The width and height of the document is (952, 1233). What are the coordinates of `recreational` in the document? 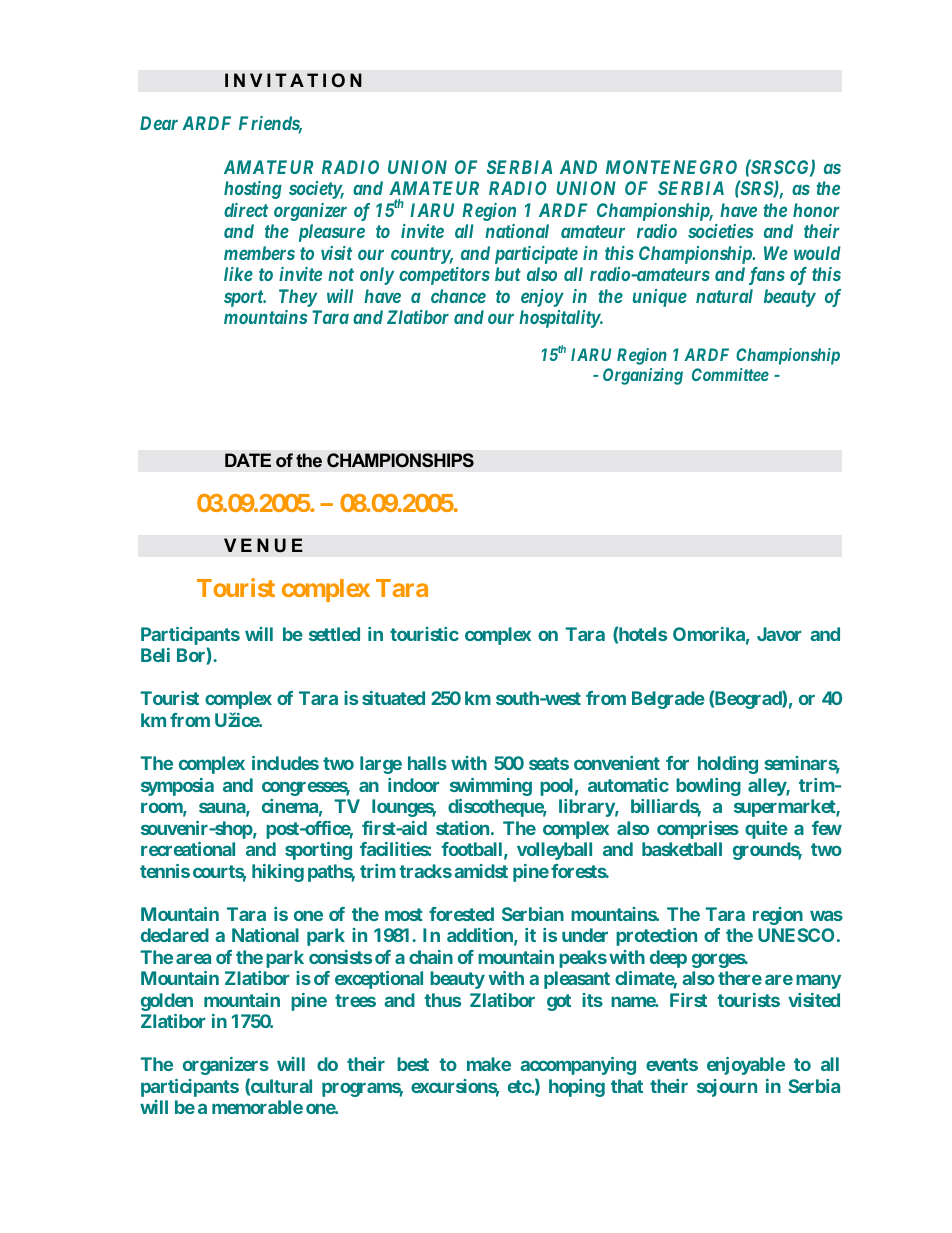 It's located at (188, 849).
